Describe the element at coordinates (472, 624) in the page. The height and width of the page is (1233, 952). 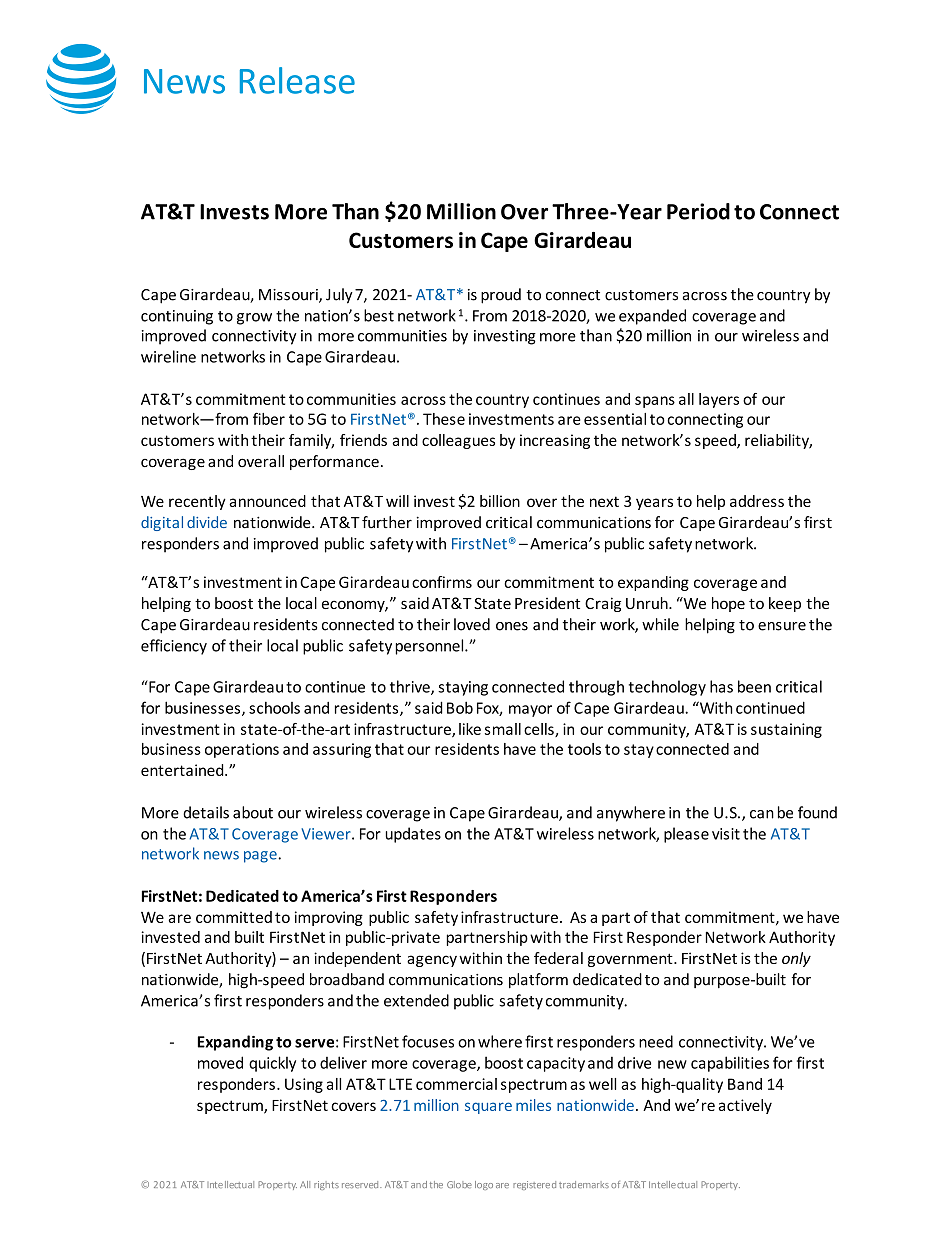
I see `loved` at that location.
